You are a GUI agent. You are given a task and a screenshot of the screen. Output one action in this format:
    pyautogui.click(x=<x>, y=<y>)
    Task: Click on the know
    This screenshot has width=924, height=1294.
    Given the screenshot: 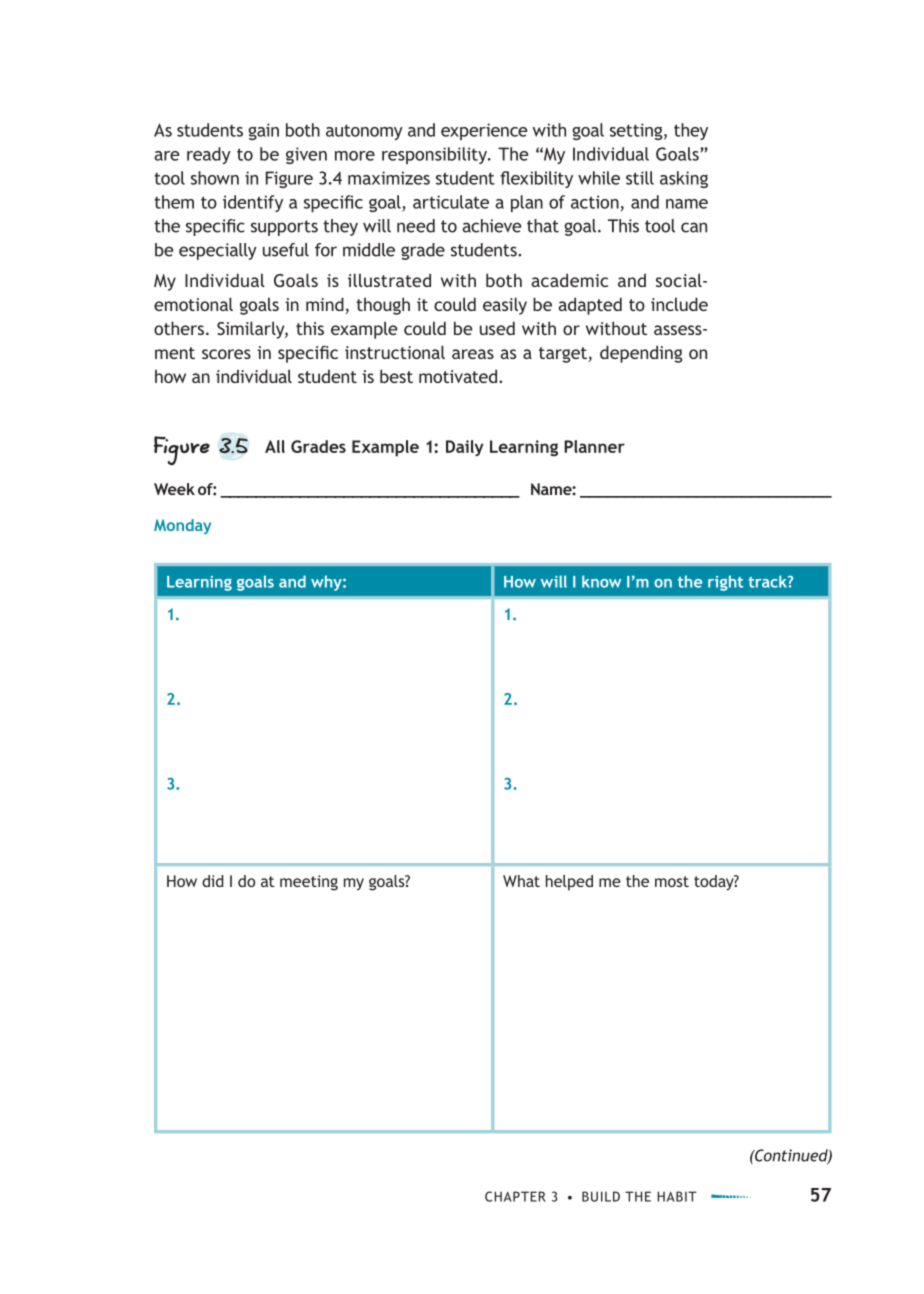 What is the action you would take?
    pyautogui.click(x=601, y=581)
